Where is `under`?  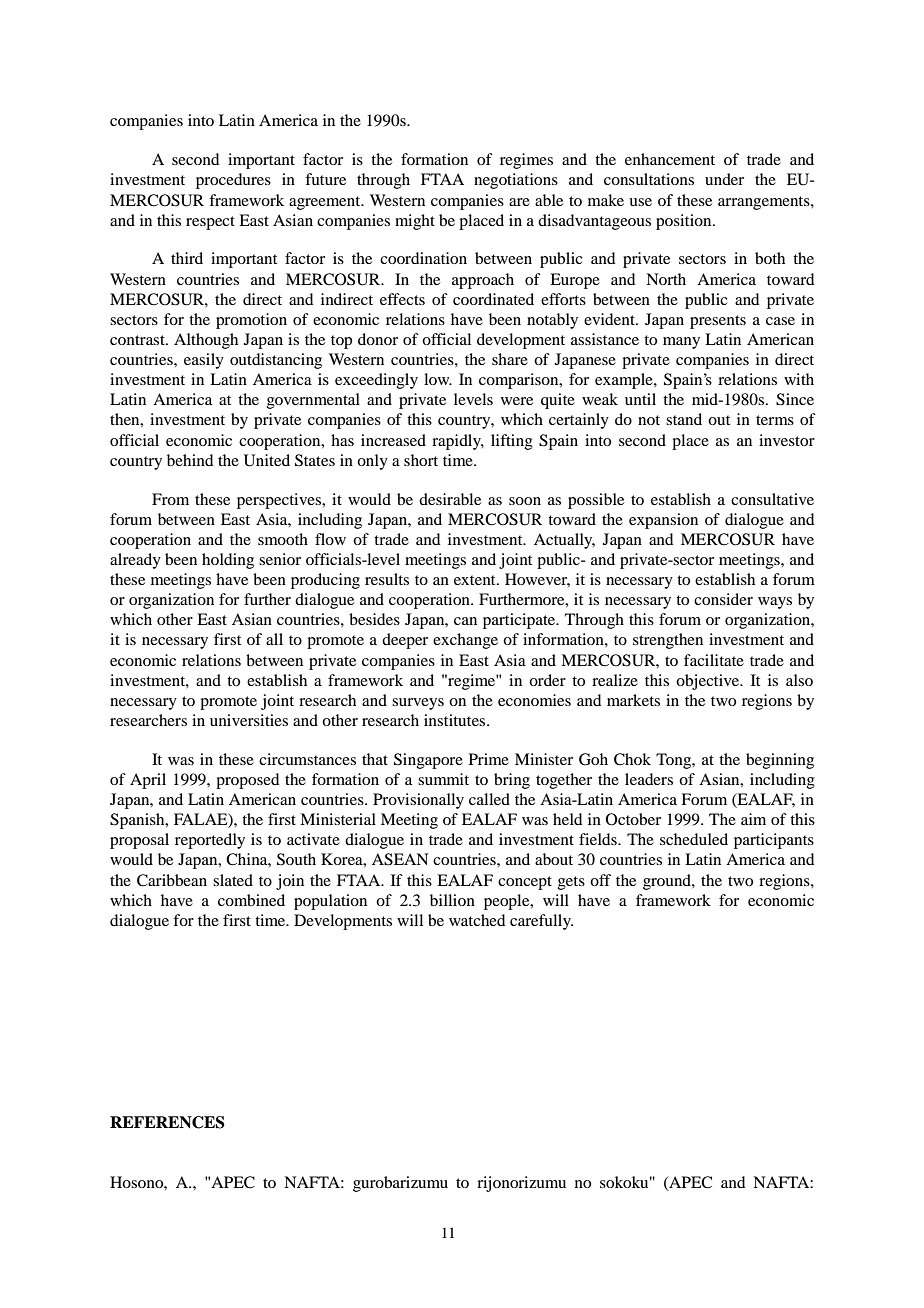 under is located at coordinates (724, 179).
